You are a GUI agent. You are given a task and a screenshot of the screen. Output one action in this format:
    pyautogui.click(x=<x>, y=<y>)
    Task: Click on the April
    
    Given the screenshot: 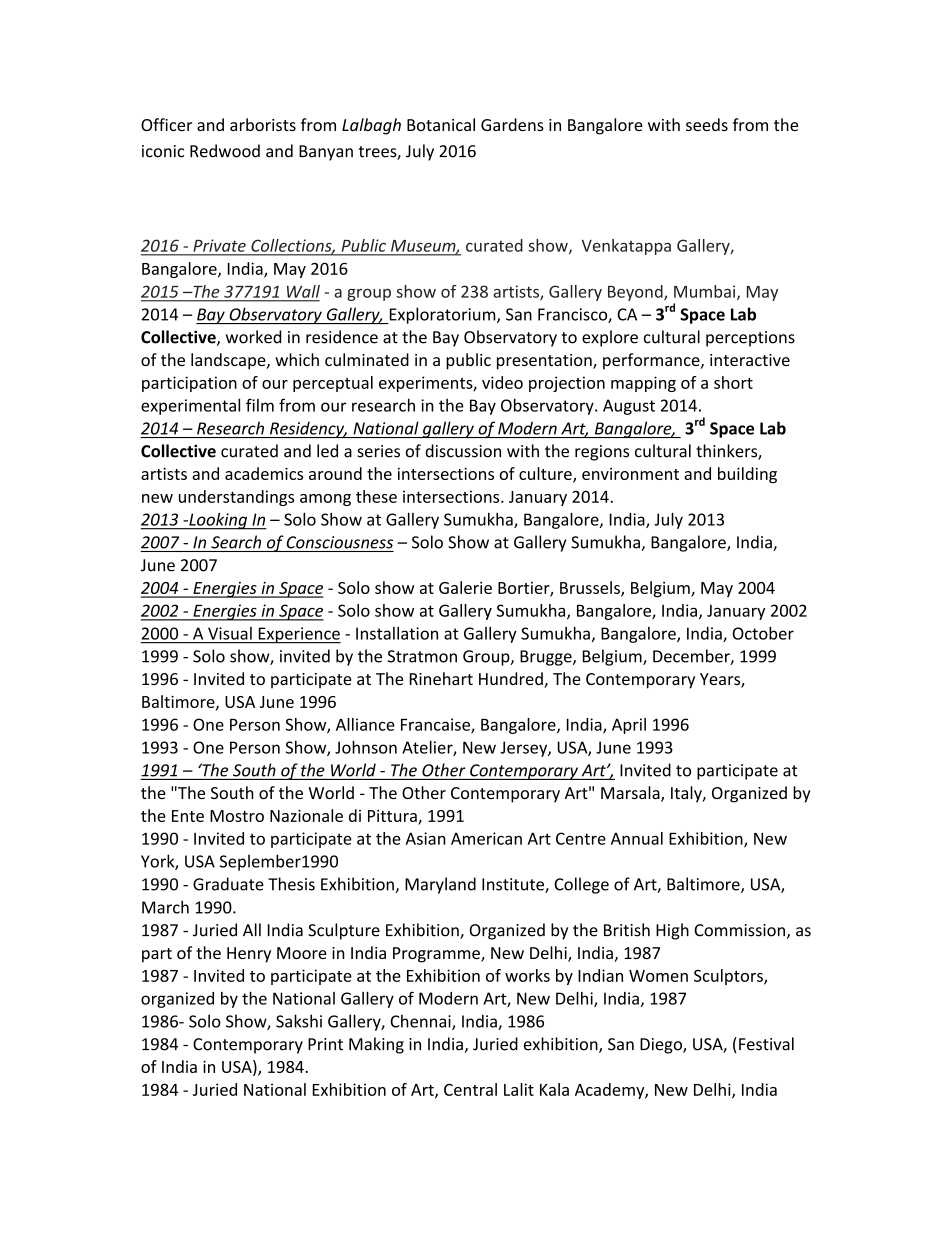 What is the action you would take?
    pyautogui.click(x=629, y=726)
